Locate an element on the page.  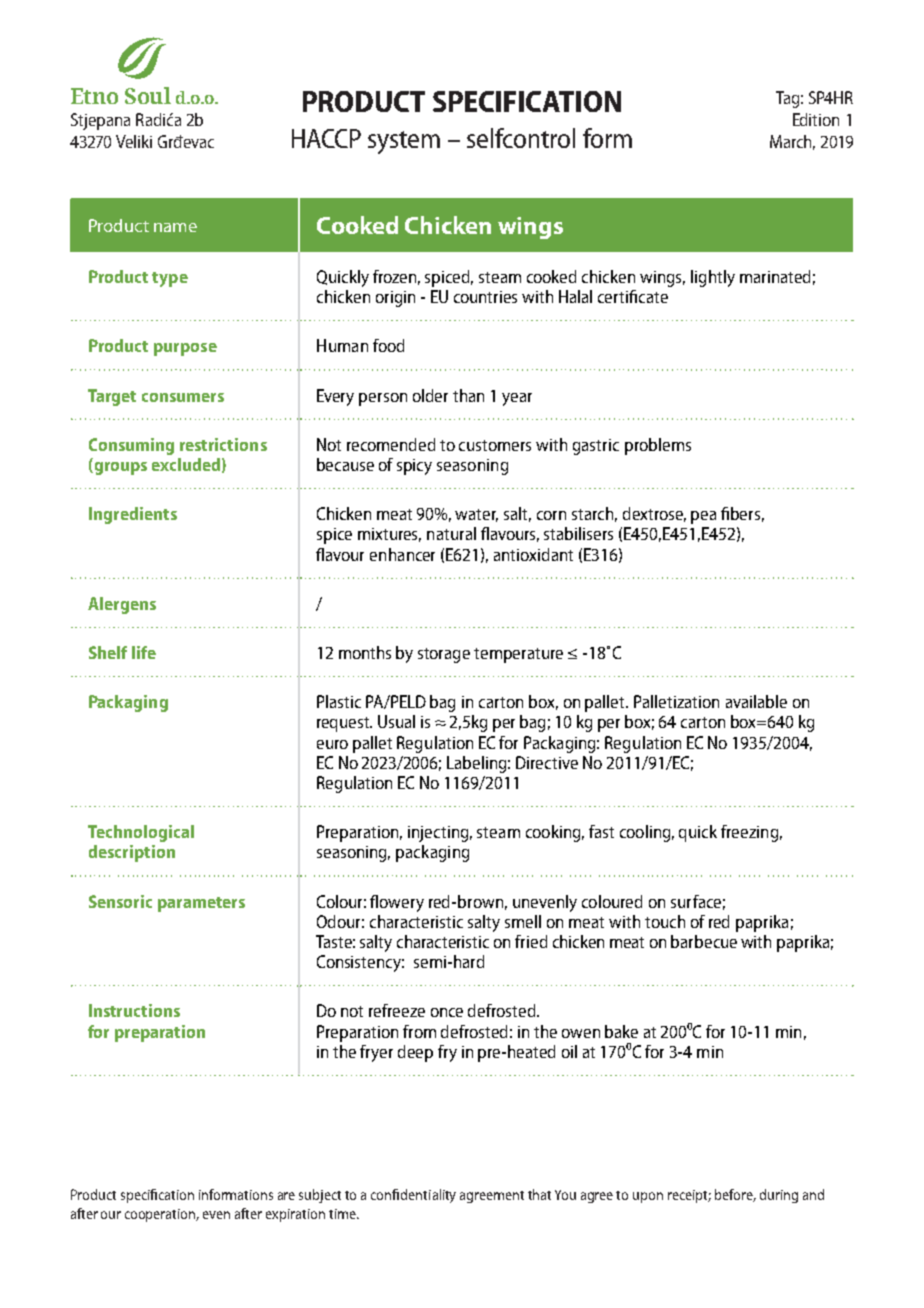
consumers is located at coordinates (183, 397).
